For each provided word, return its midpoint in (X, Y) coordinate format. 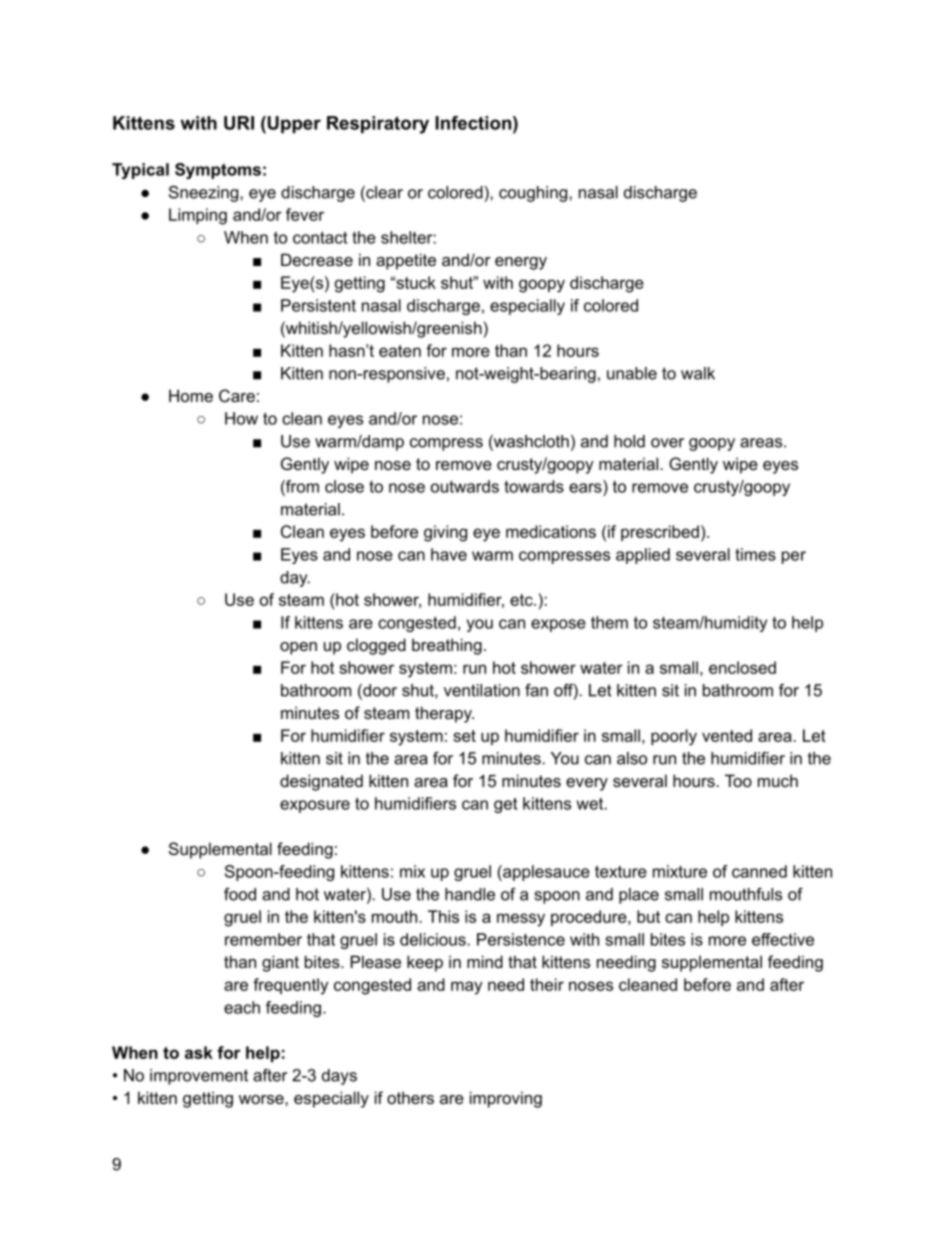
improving (506, 1099)
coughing (533, 194)
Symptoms (218, 171)
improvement (199, 1077)
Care (237, 395)
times (755, 554)
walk (698, 373)
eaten (400, 351)
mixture (680, 871)
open (298, 648)
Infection (473, 123)
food (240, 894)
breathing (447, 646)
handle (470, 894)
